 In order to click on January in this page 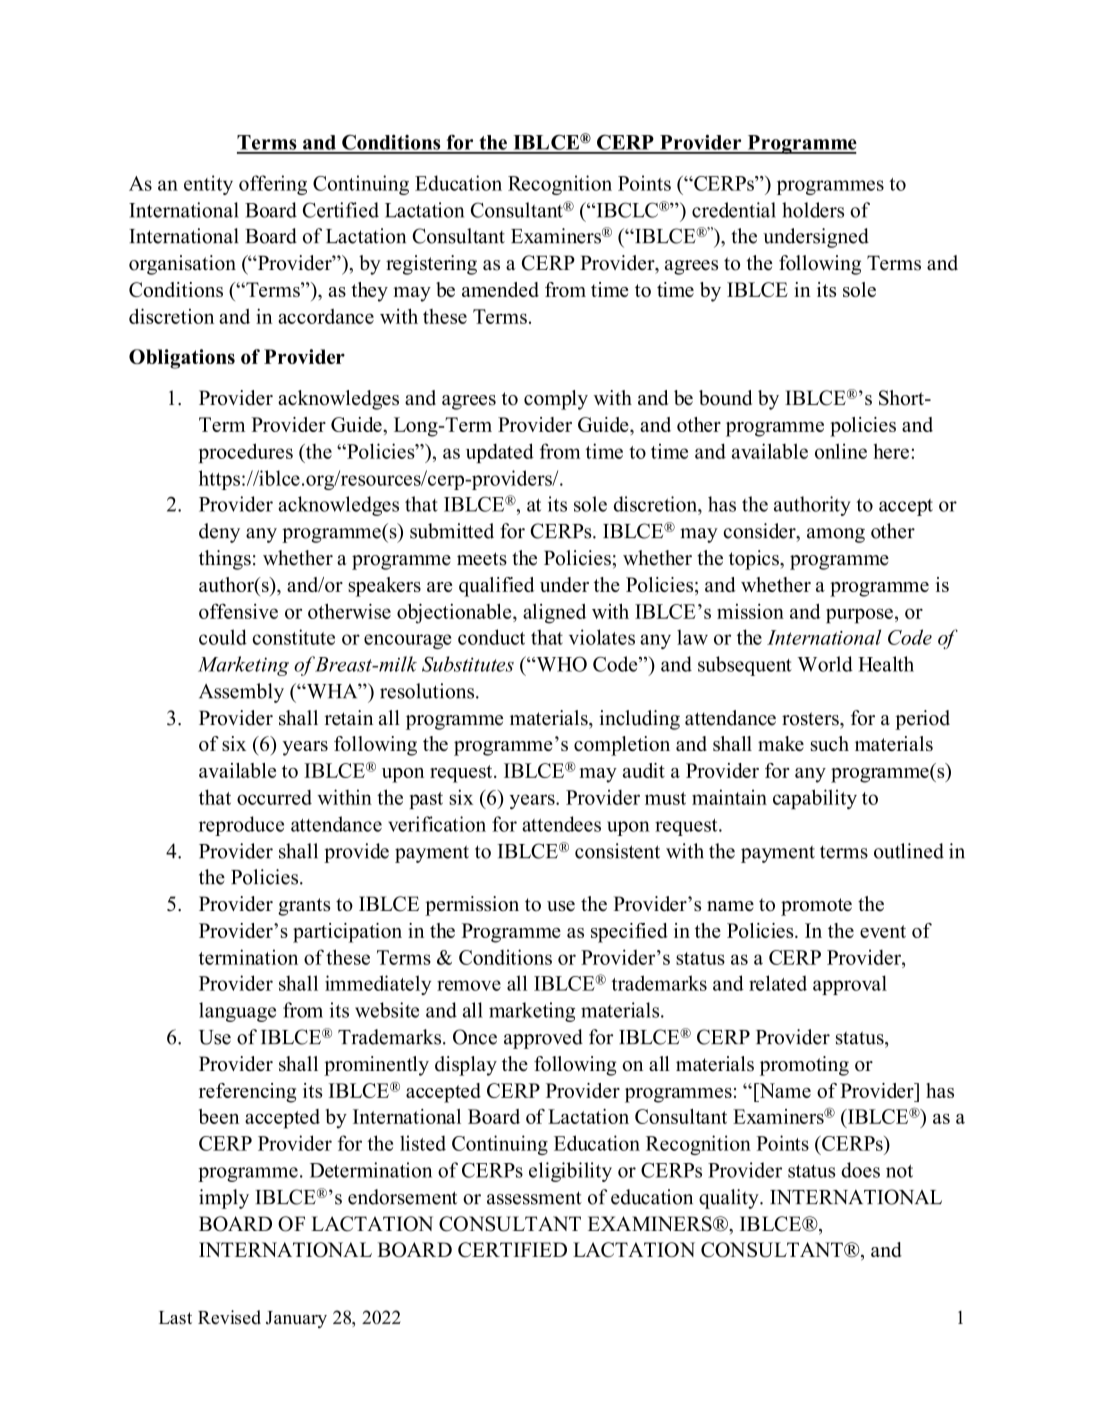, I will do `click(296, 1319)`.
